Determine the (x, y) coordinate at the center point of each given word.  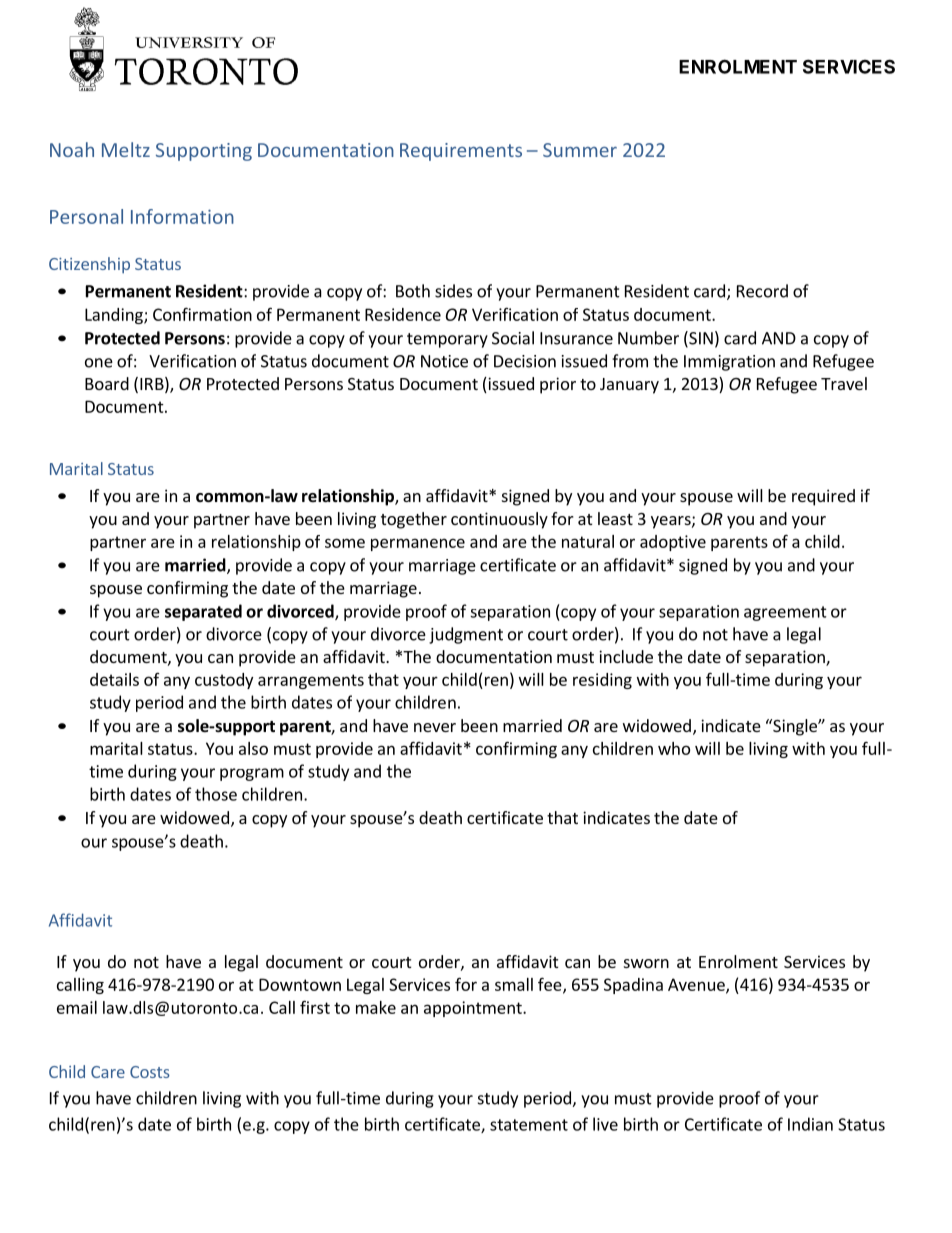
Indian (810, 1124)
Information (182, 216)
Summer (580, 150)
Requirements (461, 152)
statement (529, 1125)
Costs (150, 1072)
